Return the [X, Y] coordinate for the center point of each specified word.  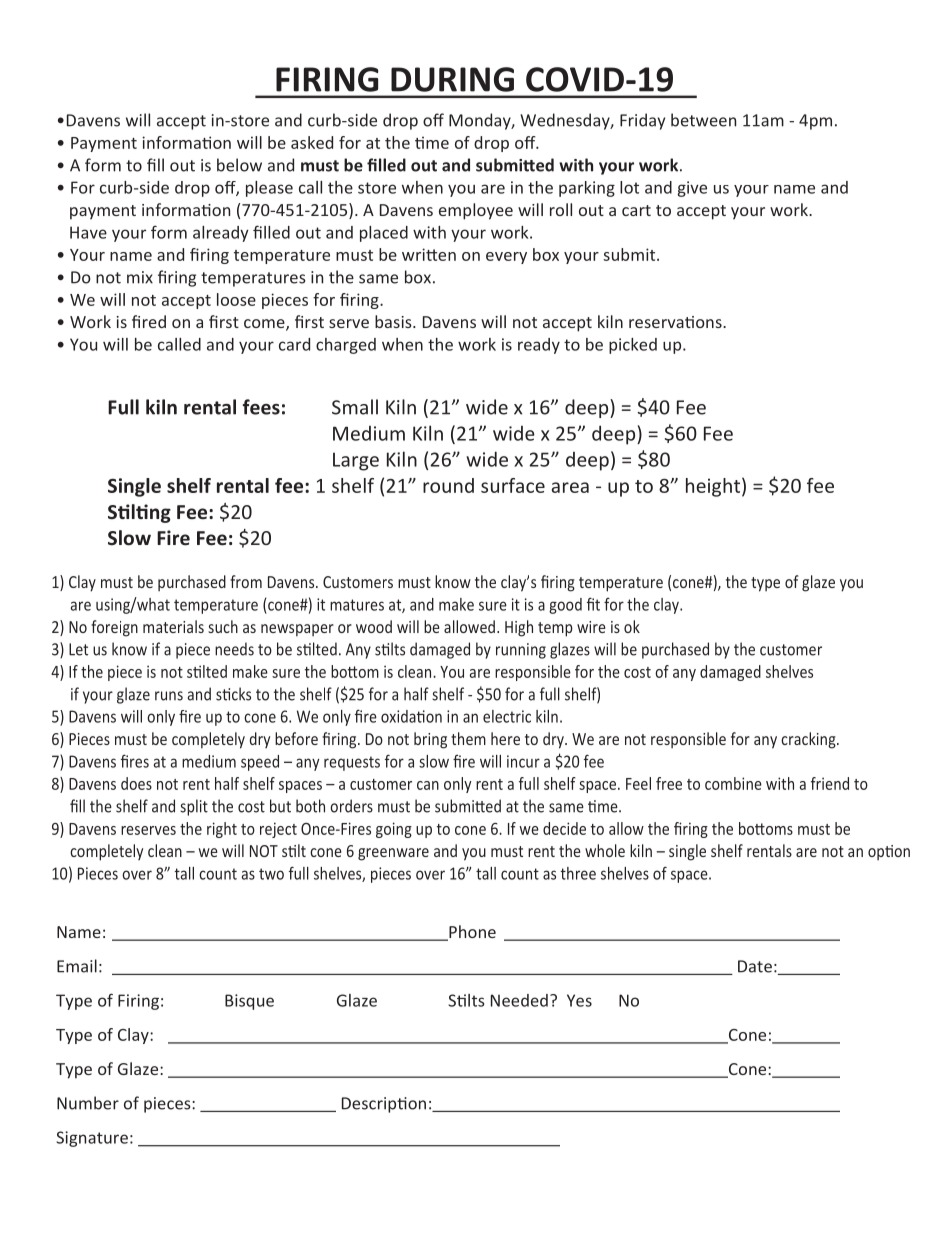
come [265, 325]
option [889, 853]
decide [564, 828]
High [519, 628]
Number [88, 1103]
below [239, 165]
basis [394, 321]
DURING [452, 79]
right [222, 830]
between [703, 120]
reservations [676, 322]
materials [173, 626]
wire [591, 627]
